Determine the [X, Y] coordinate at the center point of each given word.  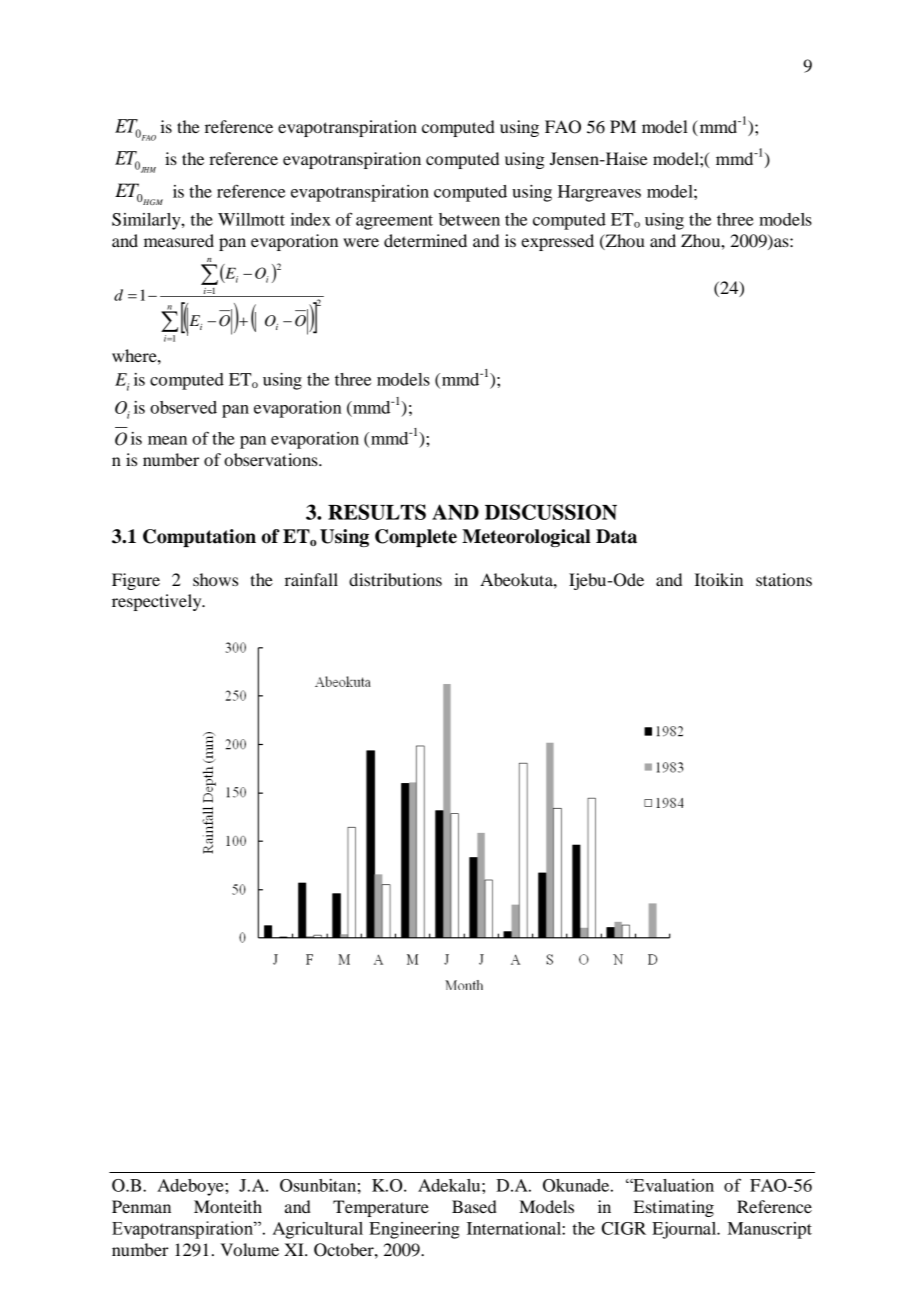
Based [474, 1206]
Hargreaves [599, 193]
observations [272, 459]
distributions [395, 579]
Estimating [674, 1208]
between [469, 219]
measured [179, 240]
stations [784, 579]
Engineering [414, 1230]
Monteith [228, 1206]
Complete [416, 538]
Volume [249, 1249]
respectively [158, 602]
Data [616, 536]
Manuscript [770, 1230]
